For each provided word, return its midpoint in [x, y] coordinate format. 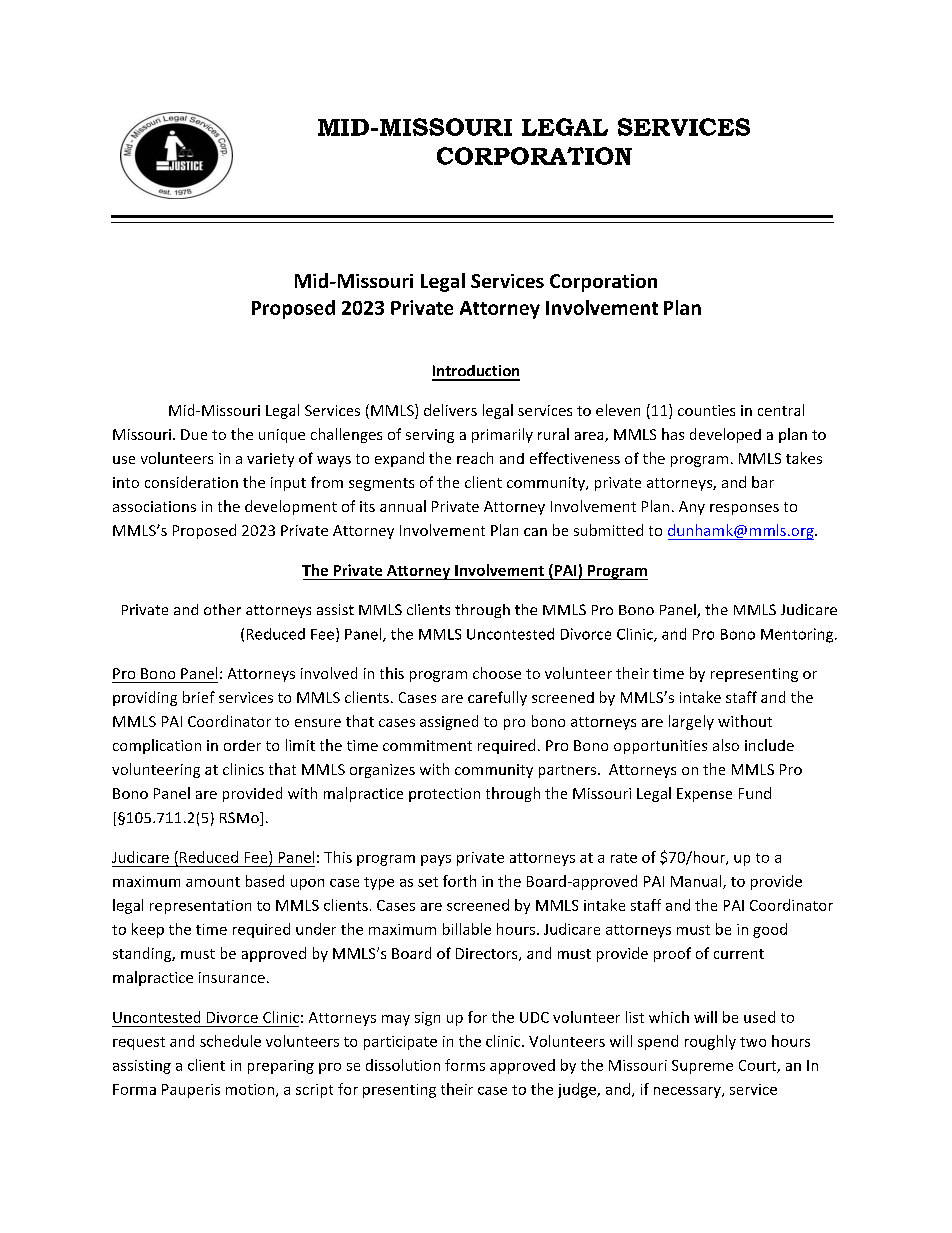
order [242, 745]
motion [250, 1089]
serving [430, 436]
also [726, 745]
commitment [427, 745]
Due [194, 434]
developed [725, 435]
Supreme [702, 1067]
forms [465, 1065]
